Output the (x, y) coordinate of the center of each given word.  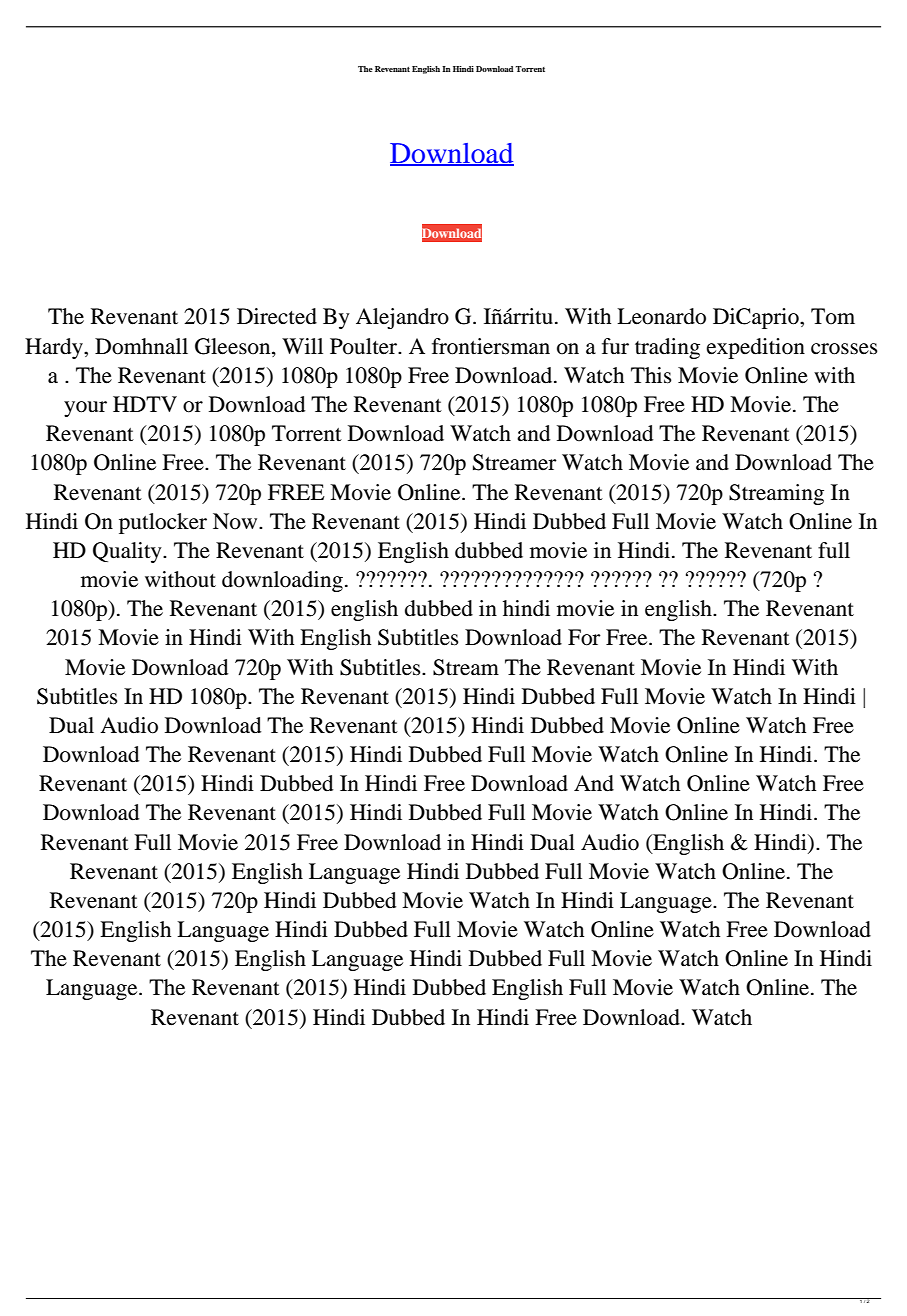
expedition (756, 348)
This (651, 375)
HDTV (145, 404)
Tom (833, 316)
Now (236, 521)
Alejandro (402, 318)
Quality (128, 552)
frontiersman (491, 346)
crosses (844, 349)
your (85, 409)
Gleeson (234, 346)
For (584, 637)
